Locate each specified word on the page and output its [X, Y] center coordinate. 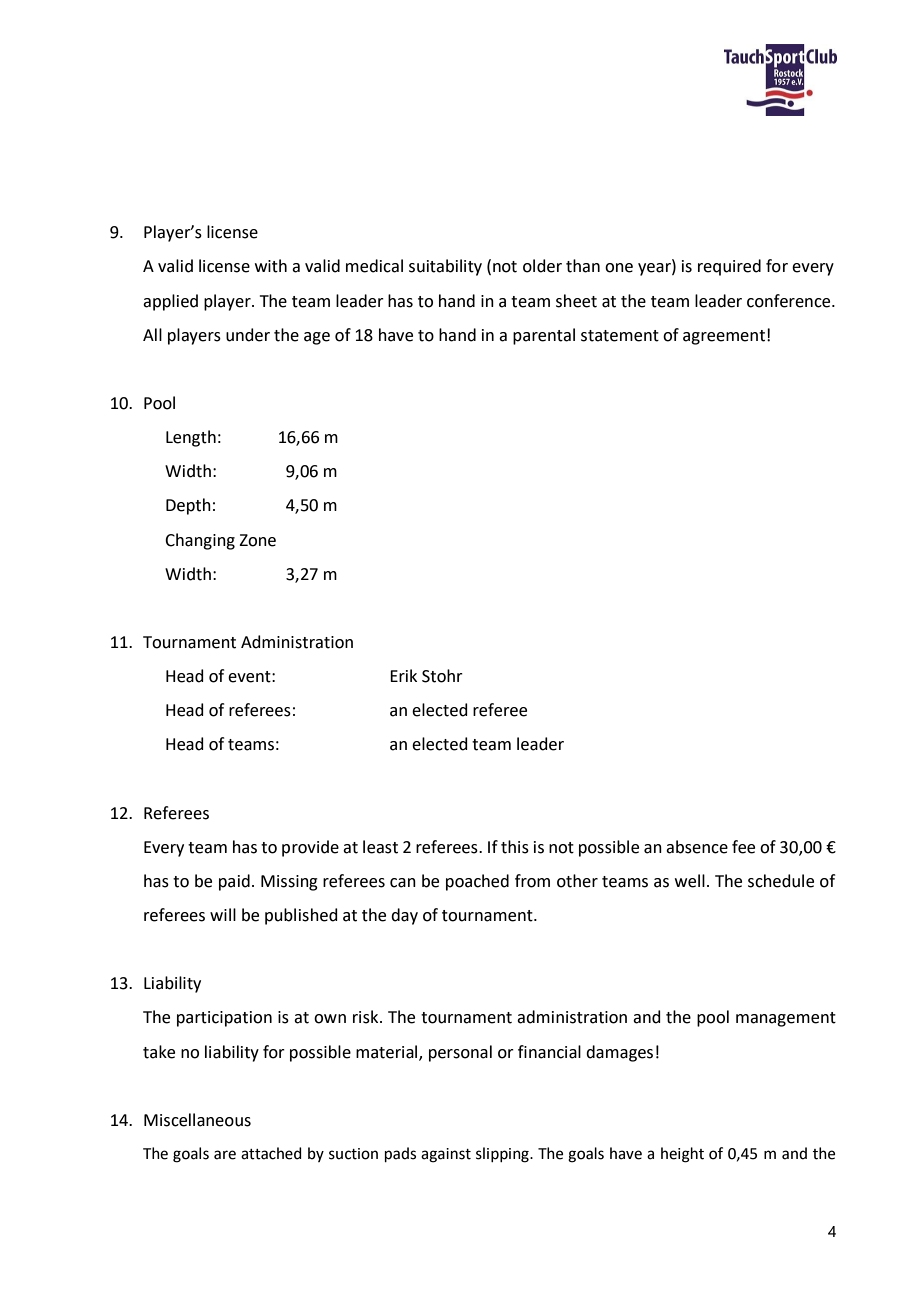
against [446, 1155]
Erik [403, 675]
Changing [200, 541]
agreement [724, 337]
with [271, 266]
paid [234, 882]
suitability [445, 267]
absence [697, 847]
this [515, 847]
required [729, 267]
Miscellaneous [197, 1120]
